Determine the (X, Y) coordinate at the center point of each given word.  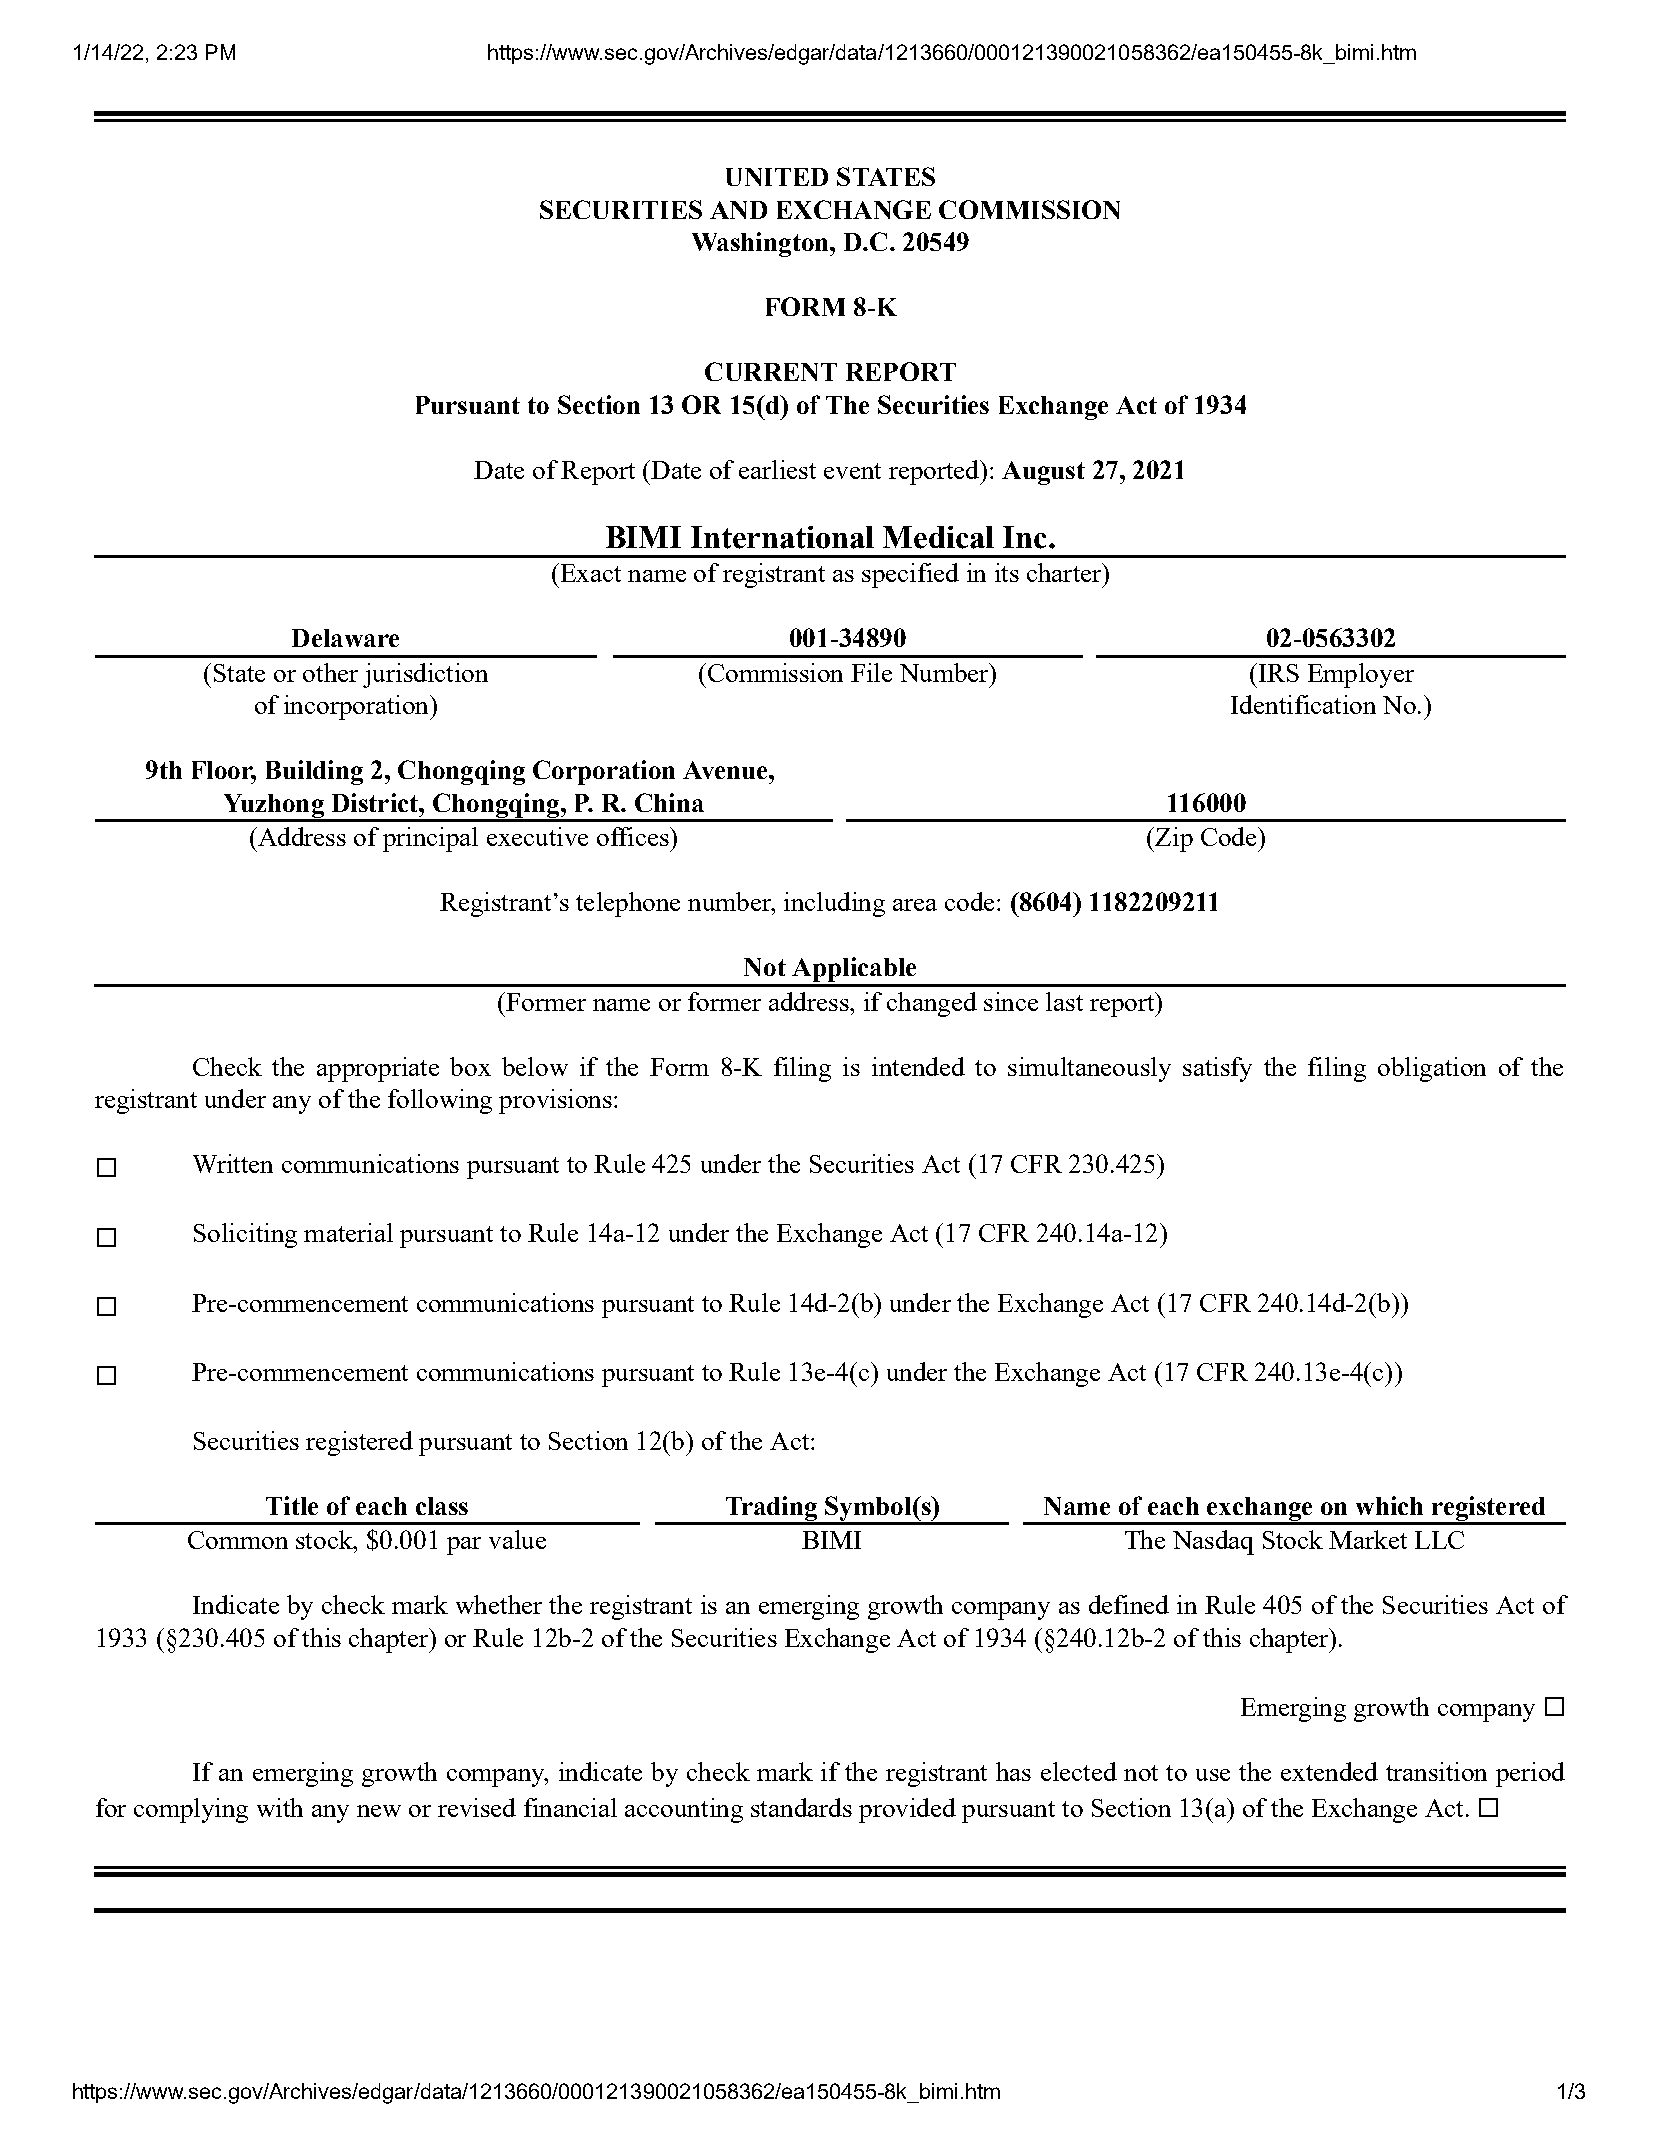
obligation (1432, 1069)
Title (292, 1505)
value (517, 1539)
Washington (761, 244)
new (379, 1811)
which (1389, 1505)
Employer (1361, 675)
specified (910, 575)
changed (932, 1004)
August (1043, 473)
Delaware (345, 638)
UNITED (777, 177)
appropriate (378, 1069)
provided (907, 1810)
